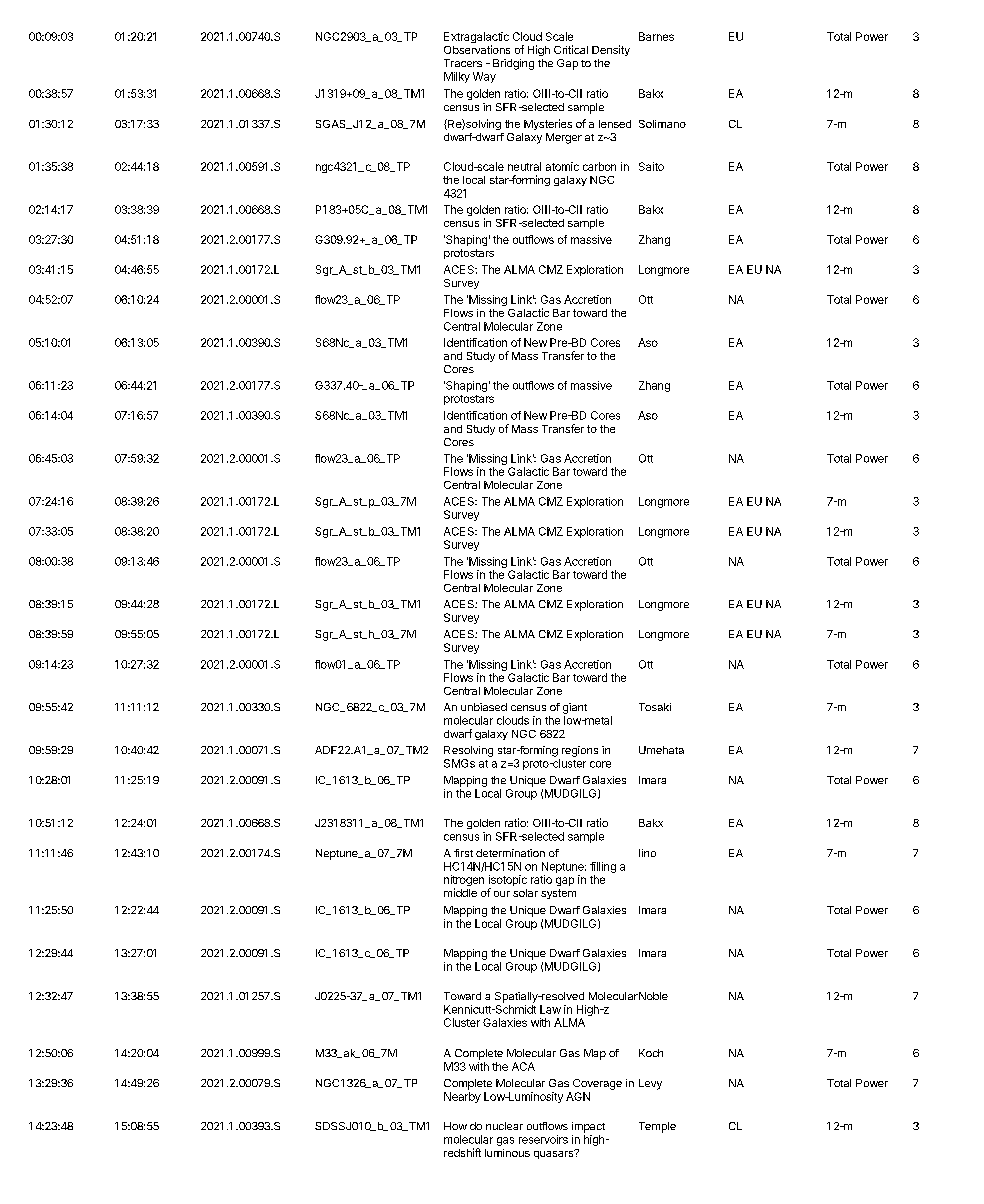 Image resolution: width=984 pixels, height=1204 pixels. What do you see at coordinates (651, 166) in the screenshot?
I see `Saito` at bounding box center [651, 166].
